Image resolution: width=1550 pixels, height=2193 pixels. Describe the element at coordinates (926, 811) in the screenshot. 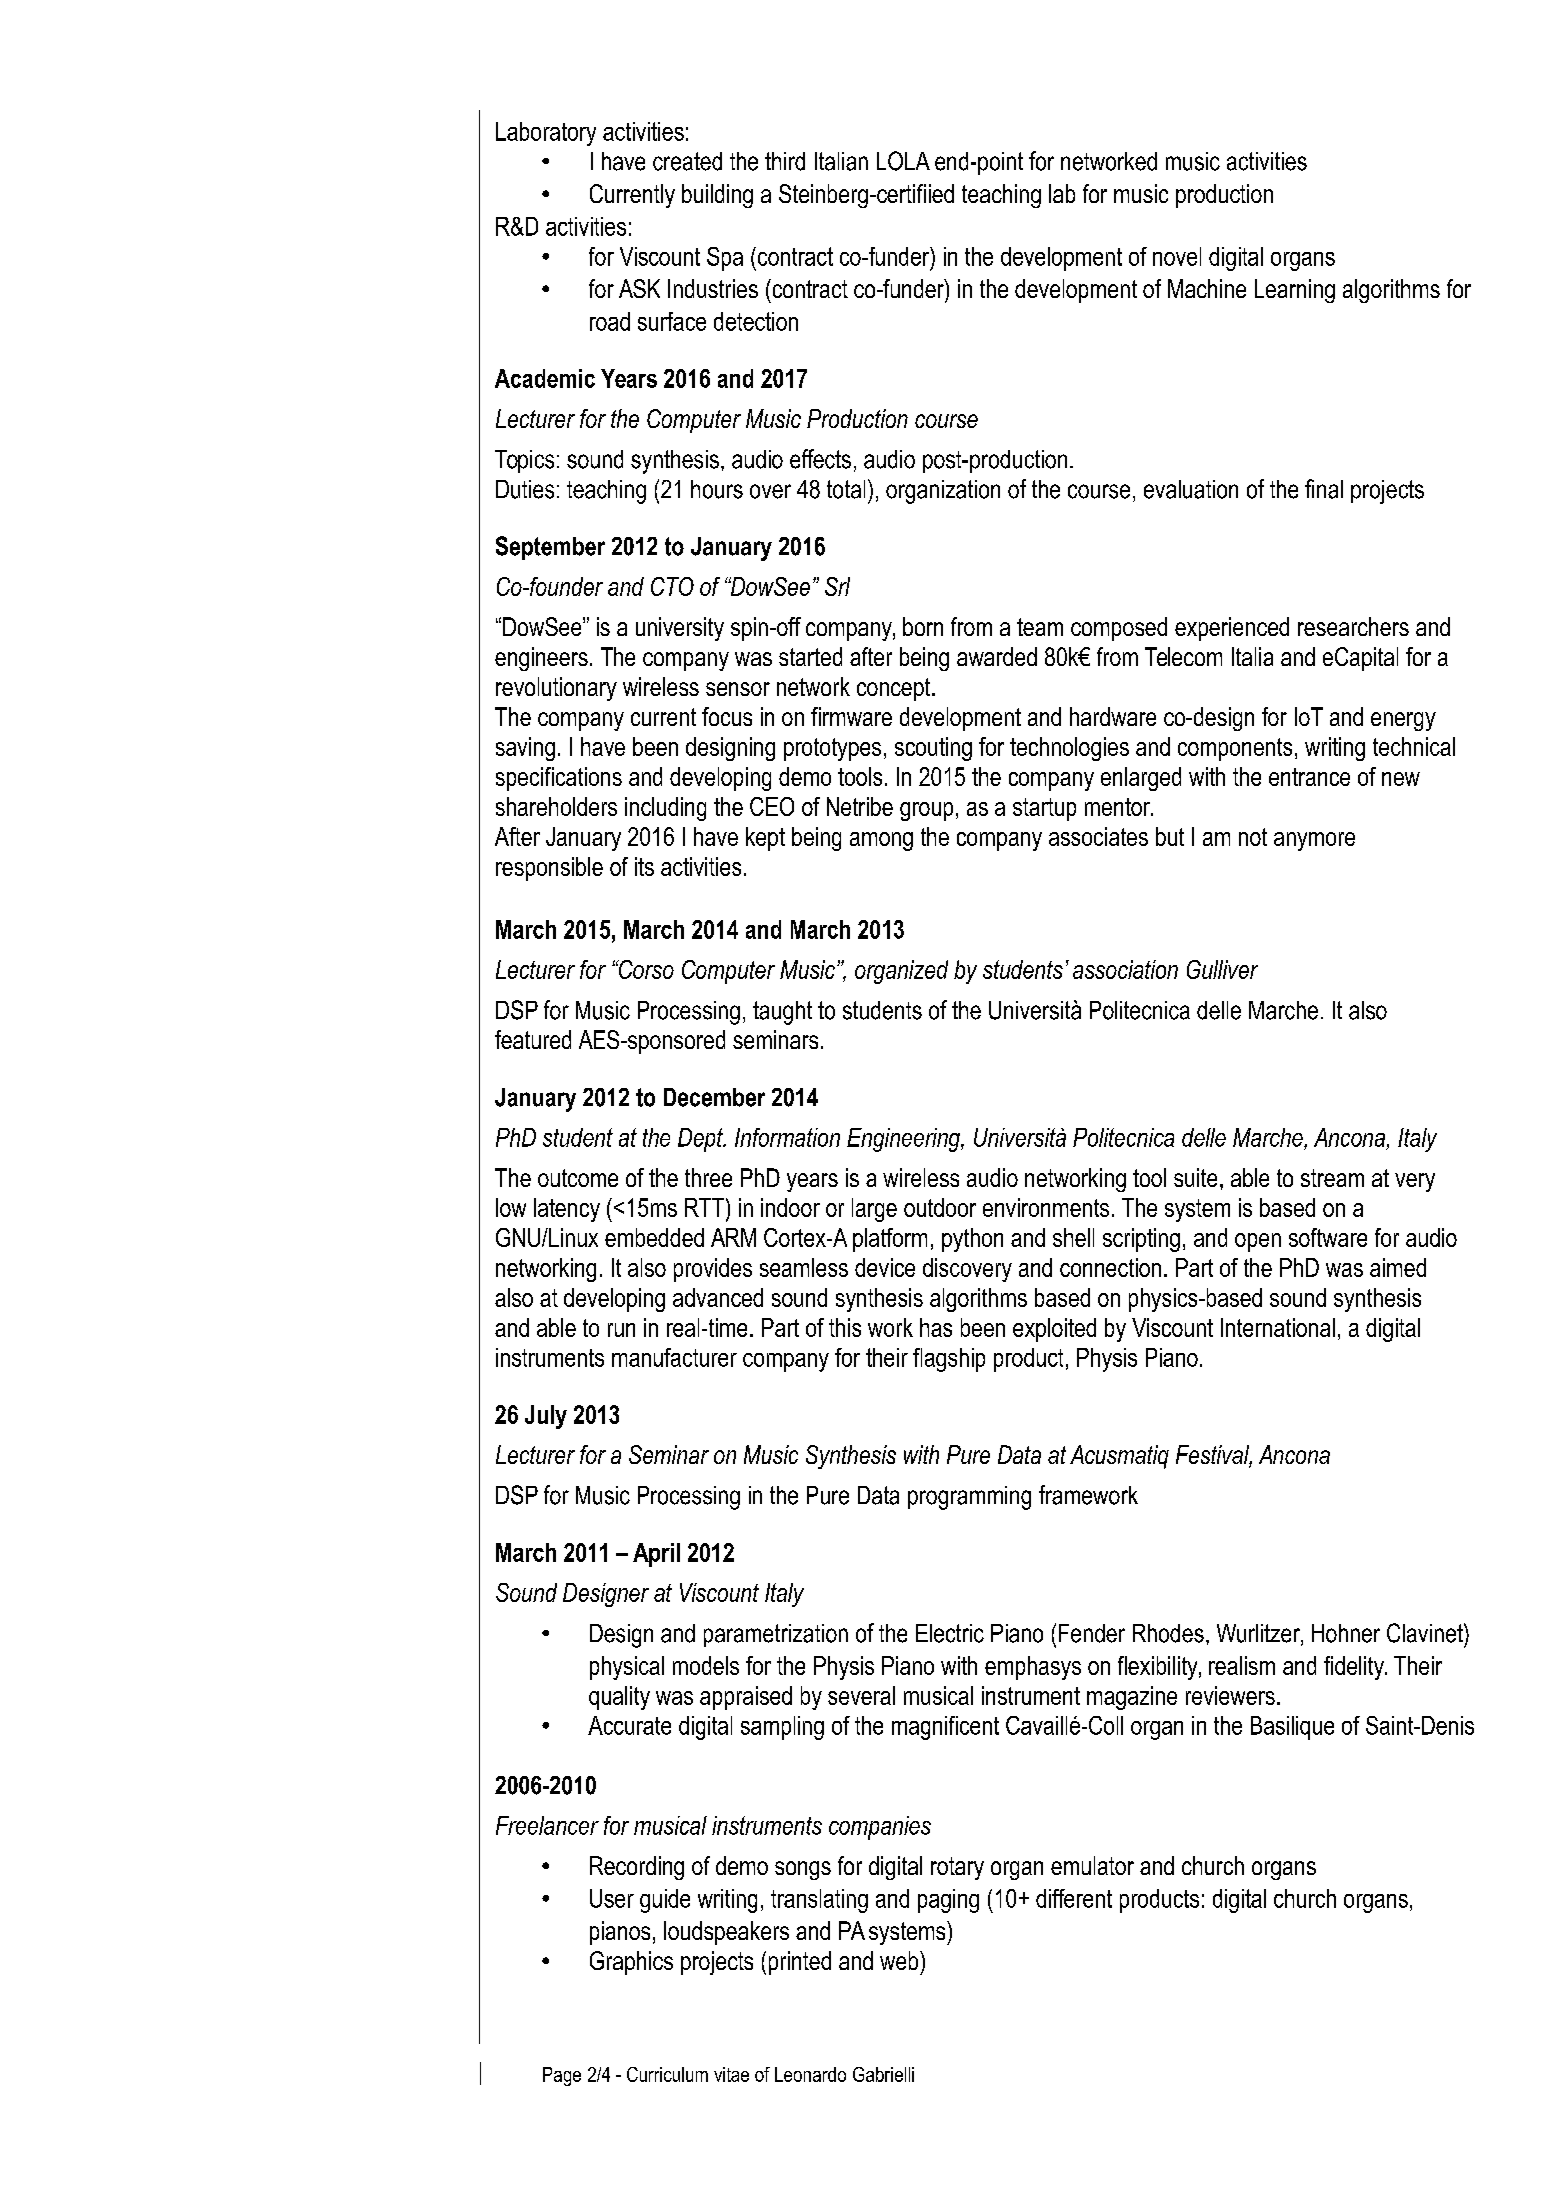

I see `group` at that location.
